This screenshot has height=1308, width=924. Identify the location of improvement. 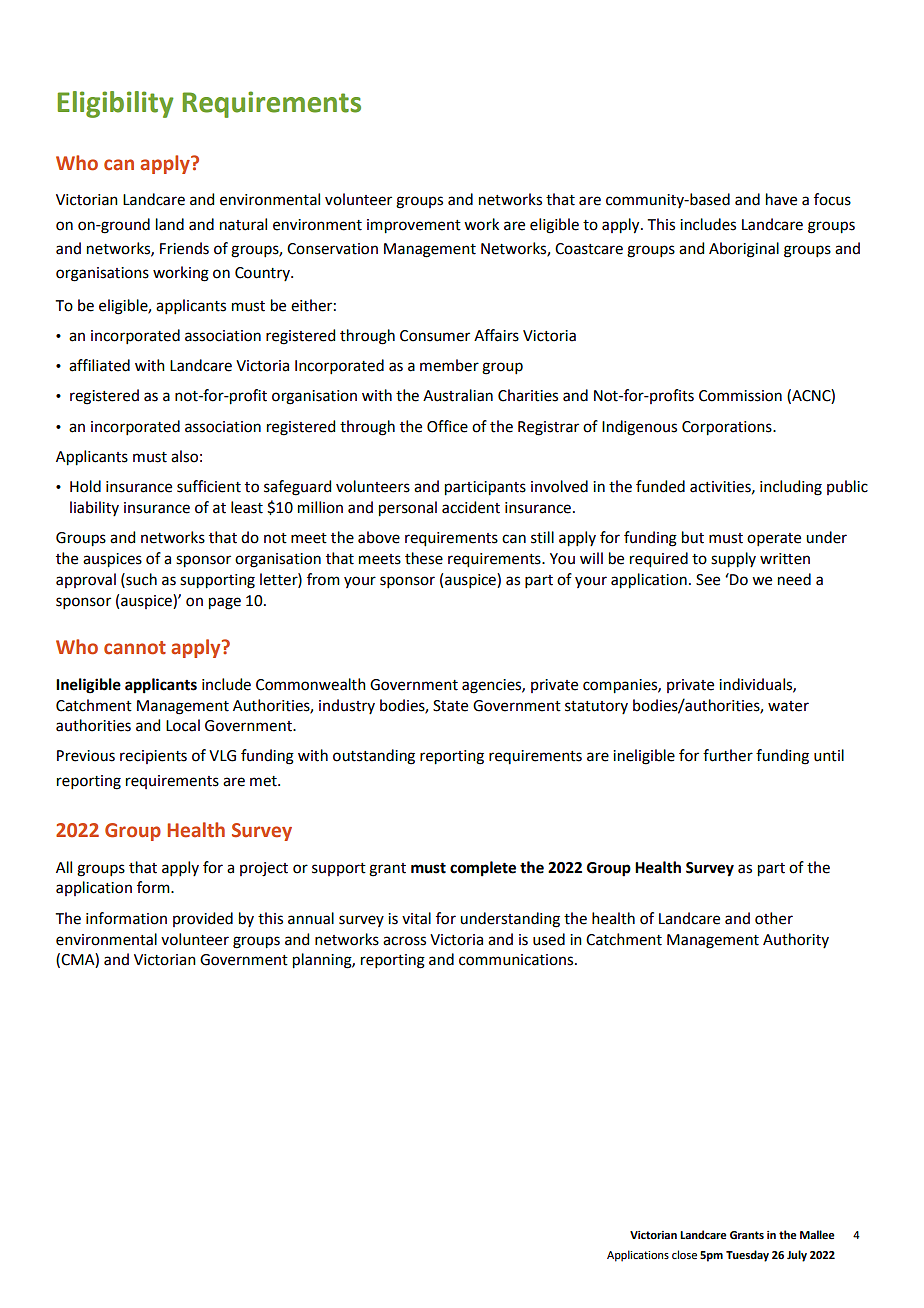
(414, 226).
